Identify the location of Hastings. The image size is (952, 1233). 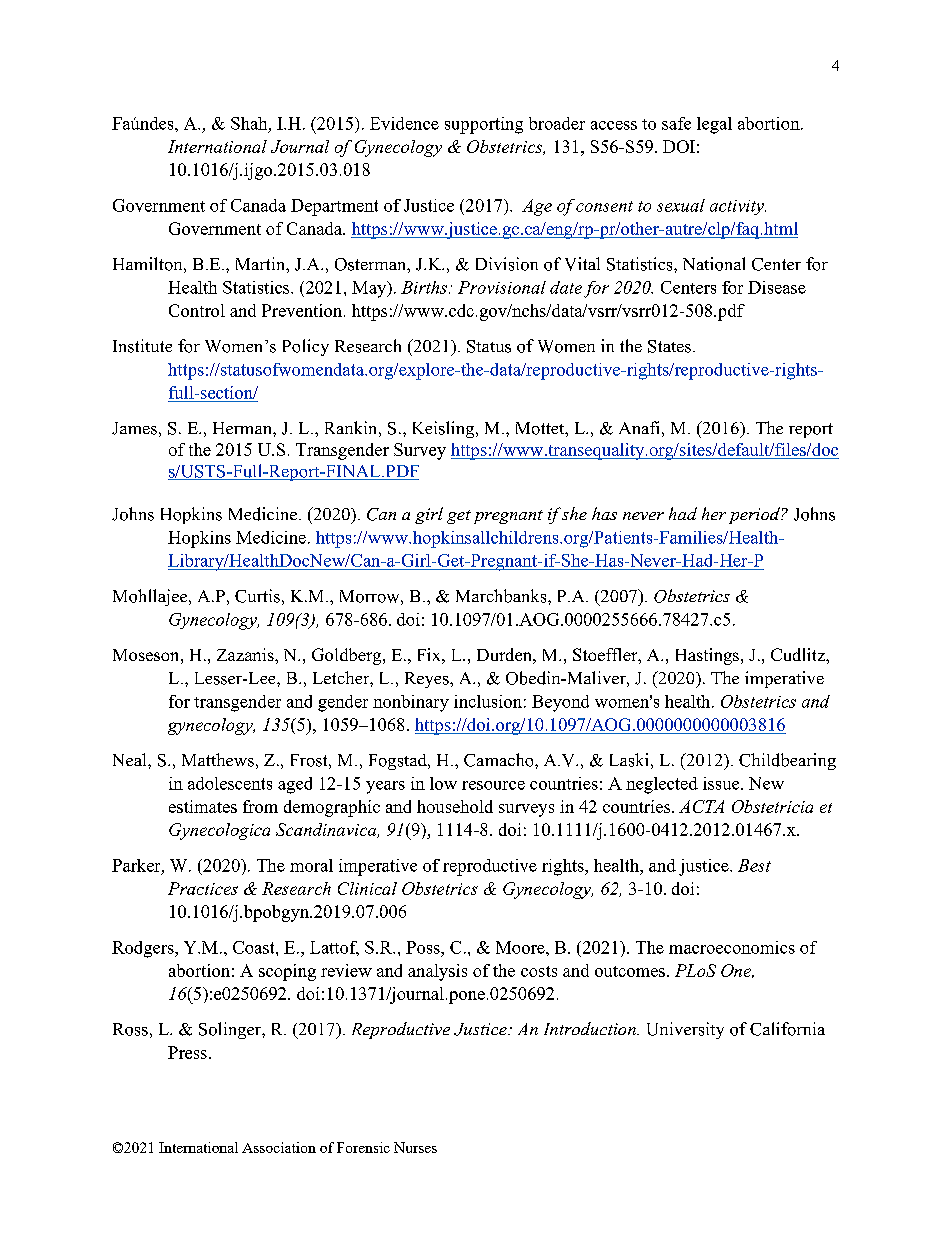
(707, 656).
